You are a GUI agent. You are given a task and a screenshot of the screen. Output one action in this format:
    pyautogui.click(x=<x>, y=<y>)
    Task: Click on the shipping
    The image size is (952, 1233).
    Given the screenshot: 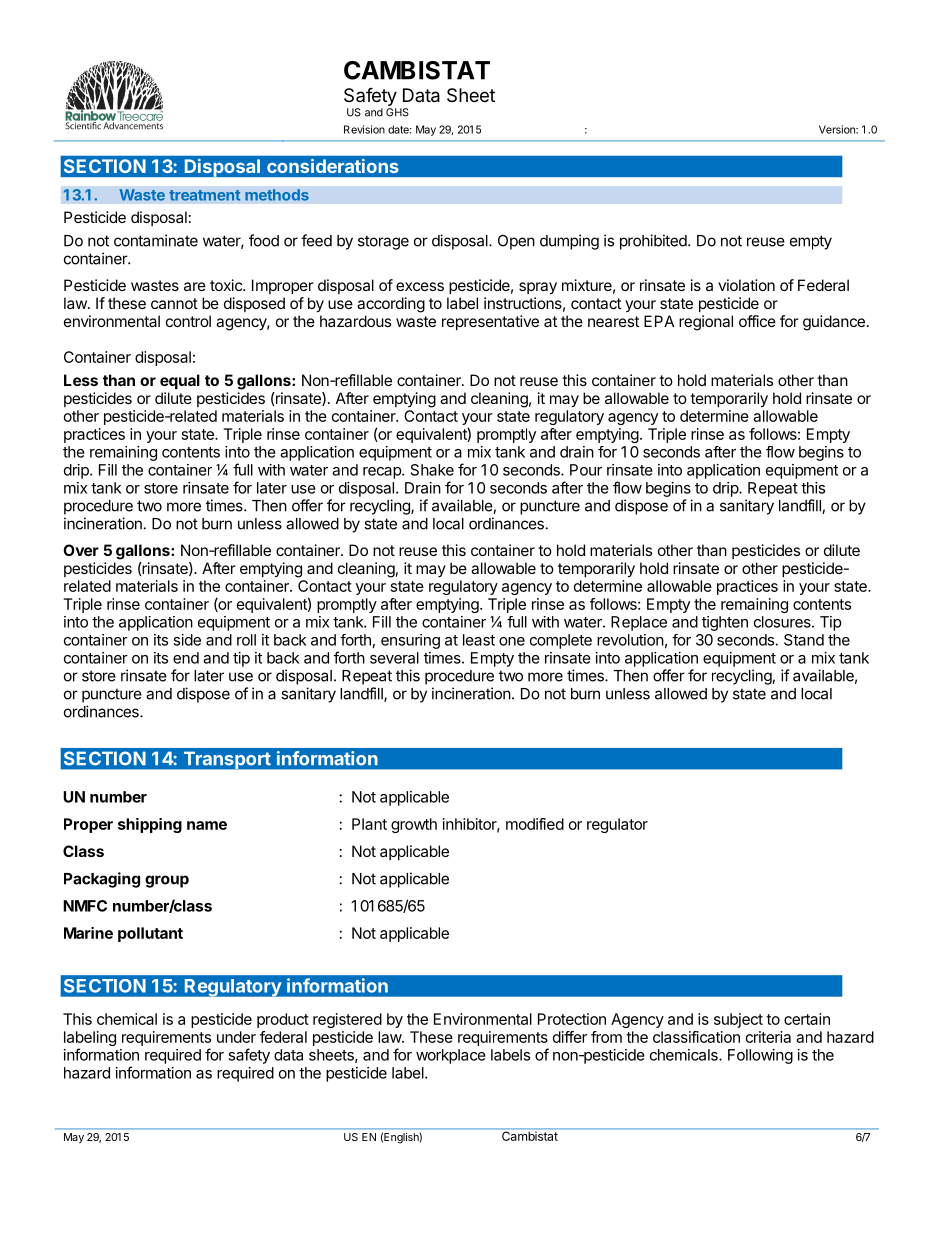 What is the action you would take?
    pyautogui.click(x=150, y=825)
